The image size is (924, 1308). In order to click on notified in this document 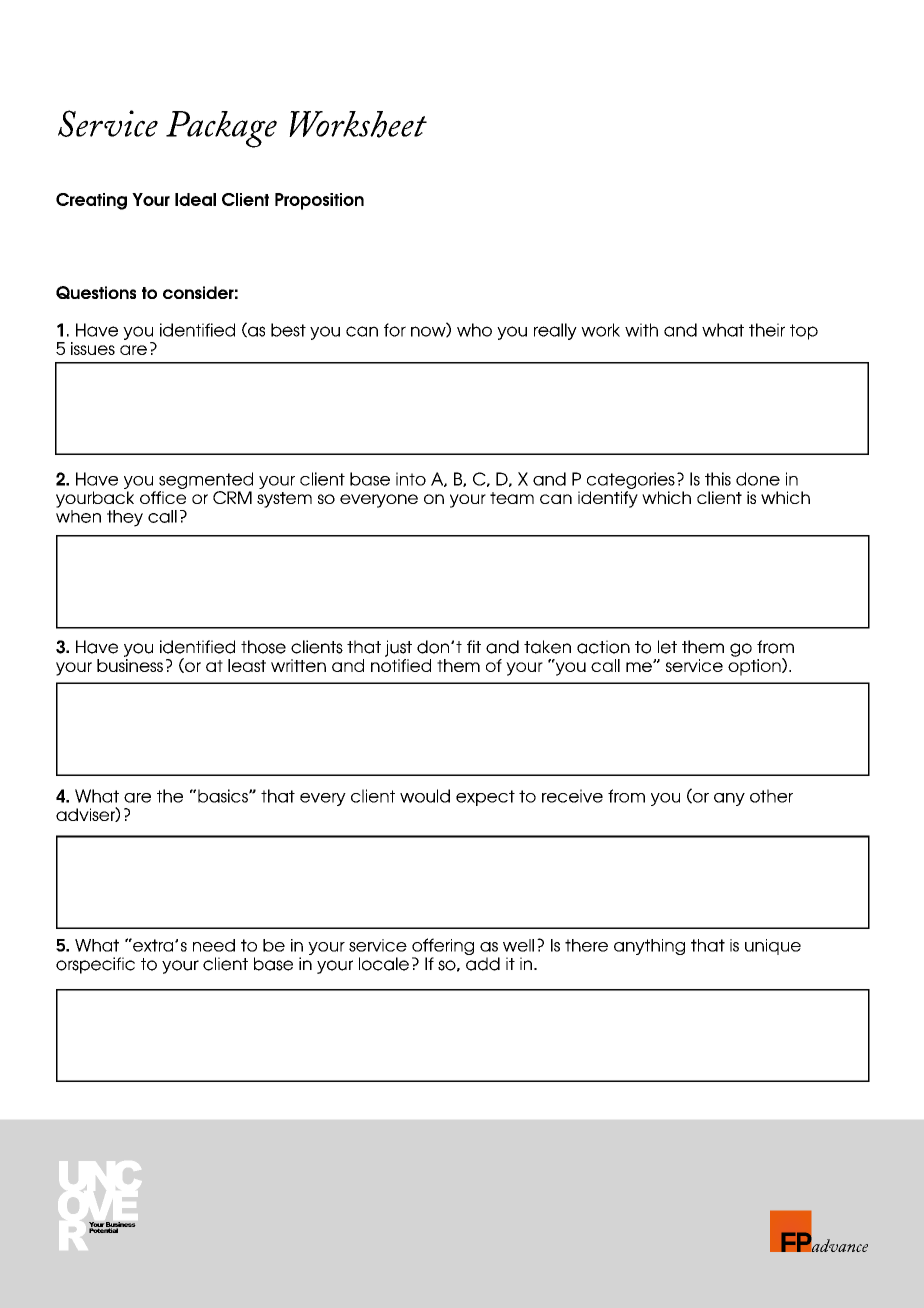, I will do `click(401, 664)`.
